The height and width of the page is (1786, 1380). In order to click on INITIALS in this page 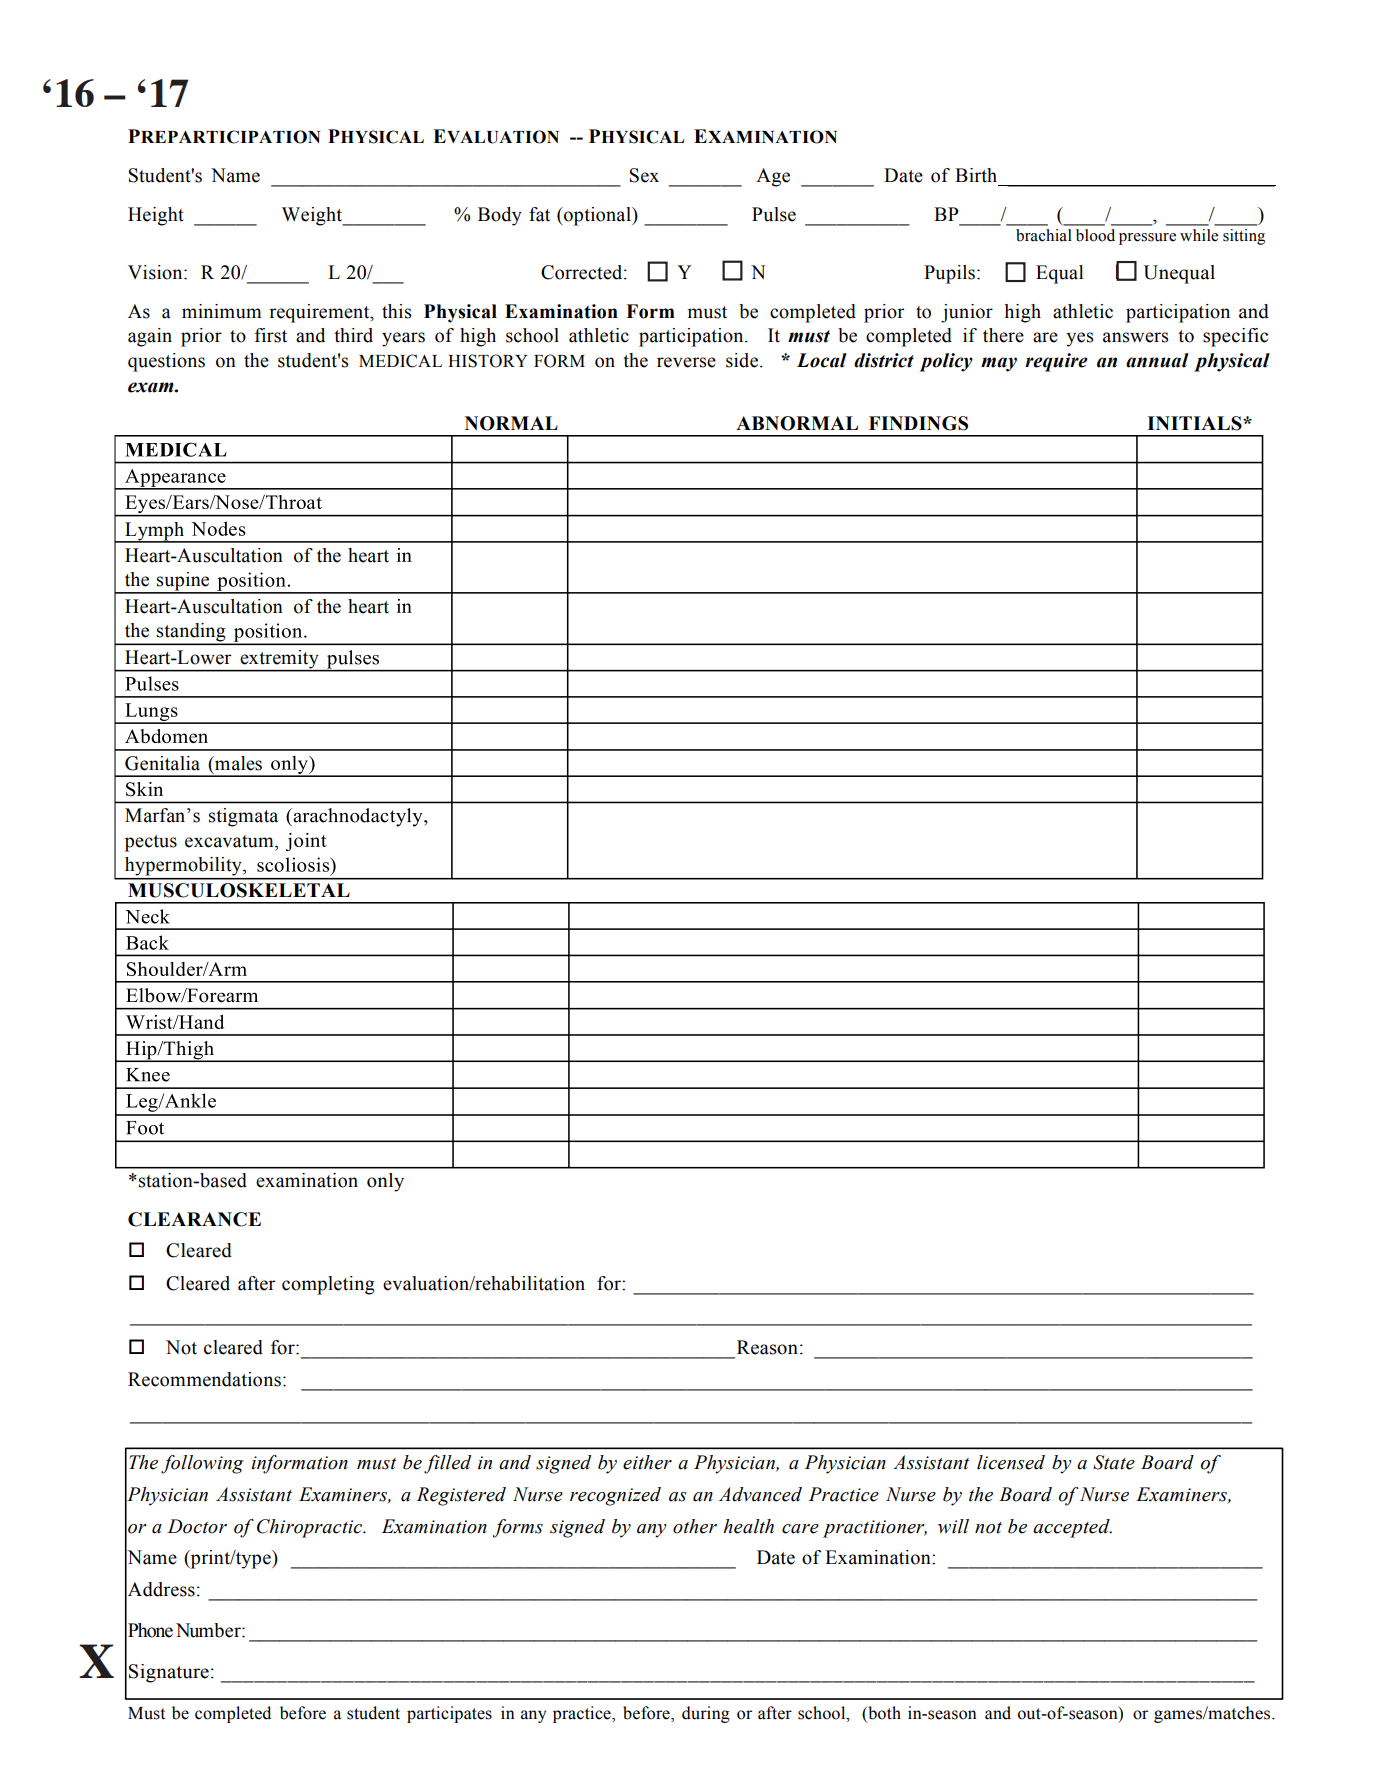, I will do `click(1195, 423)`.
